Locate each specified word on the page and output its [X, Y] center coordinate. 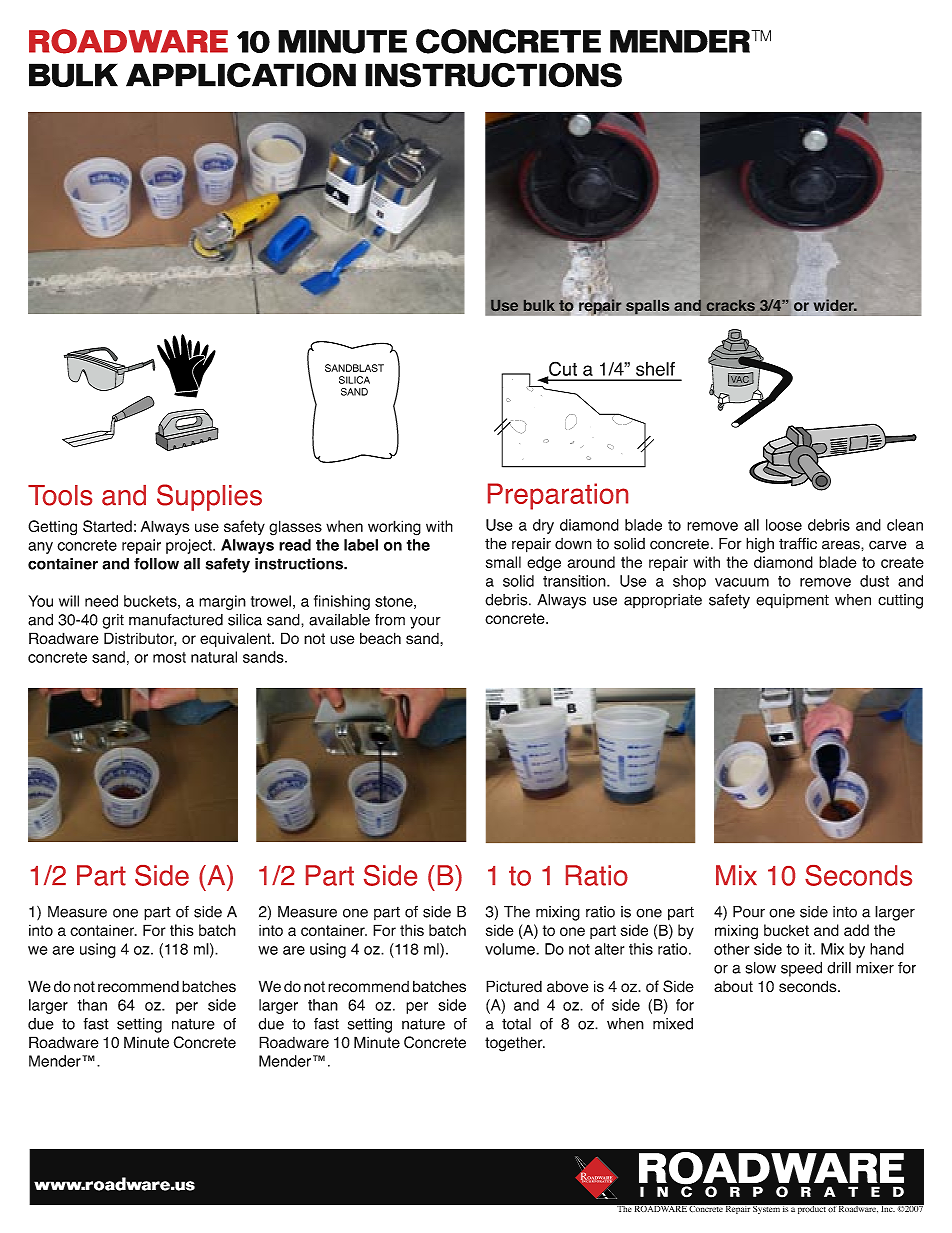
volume [511, 949]
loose [784, 525]
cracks [731, 305]
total [516, 1024]
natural [214, 657]
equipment [792, 601]
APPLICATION [241, 74]
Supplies [209, 497]
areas [842, 545]
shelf [655, 369]
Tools [60, 495]
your [425, 622]
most [169, 657]
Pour [749, 912]
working [394, 528]
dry [543, 526]
